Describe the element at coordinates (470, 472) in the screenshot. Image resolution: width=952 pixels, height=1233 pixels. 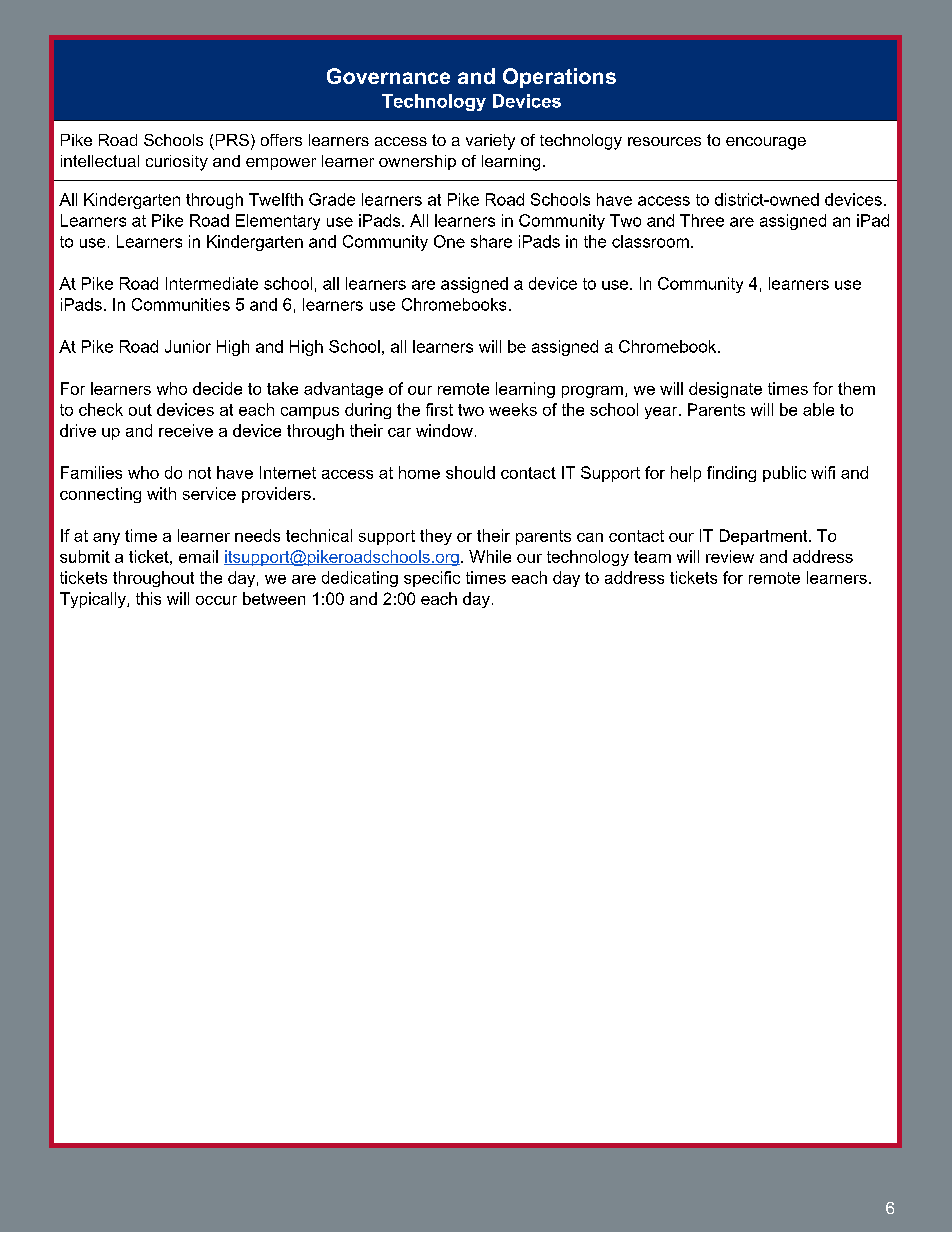
I see `should` at that location.
